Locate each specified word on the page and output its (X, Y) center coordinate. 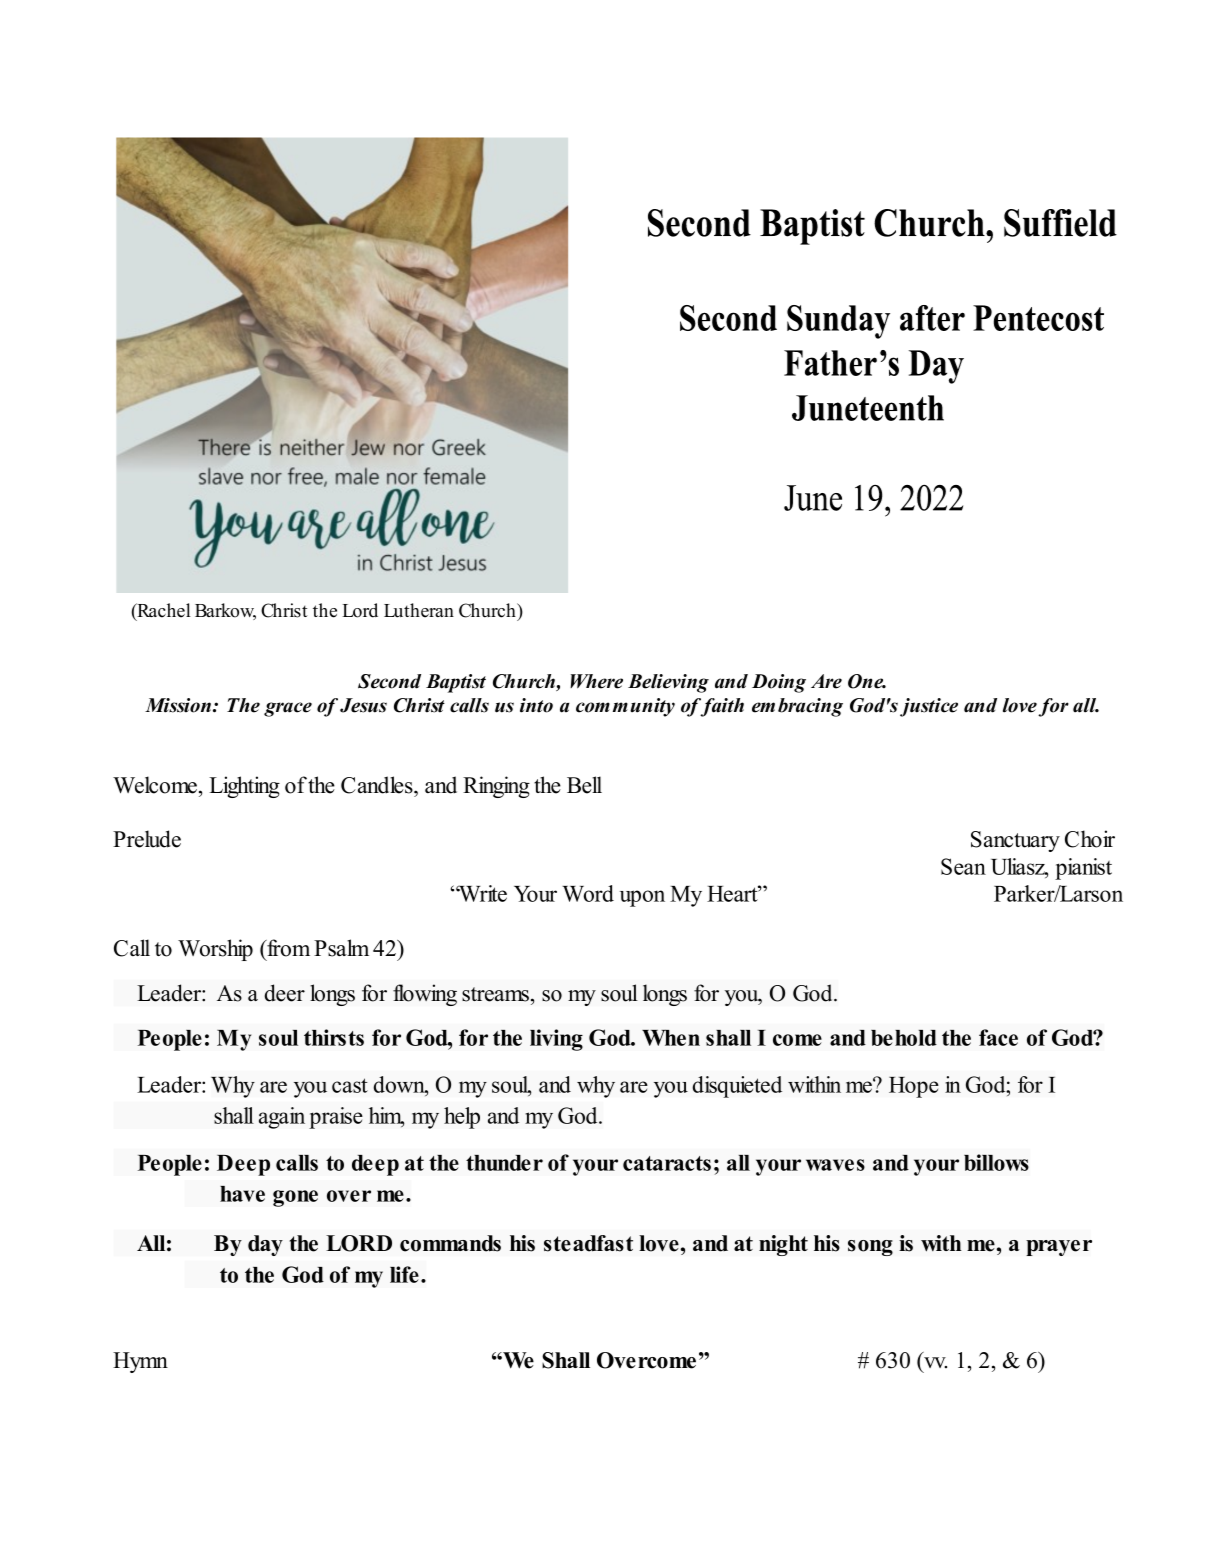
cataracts (667, 1163)
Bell (584, 785)
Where (596, 681)
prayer (1059, 1248)
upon (642, 898)
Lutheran (419, 610)
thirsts (334, 1037)
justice (929, 707)
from (287, 948)
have (242, 1194)
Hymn (140, 1362)
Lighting (244, 787)
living (556, 1040)
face (998, 1037)
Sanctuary (1015, 841)
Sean (963, 866)
